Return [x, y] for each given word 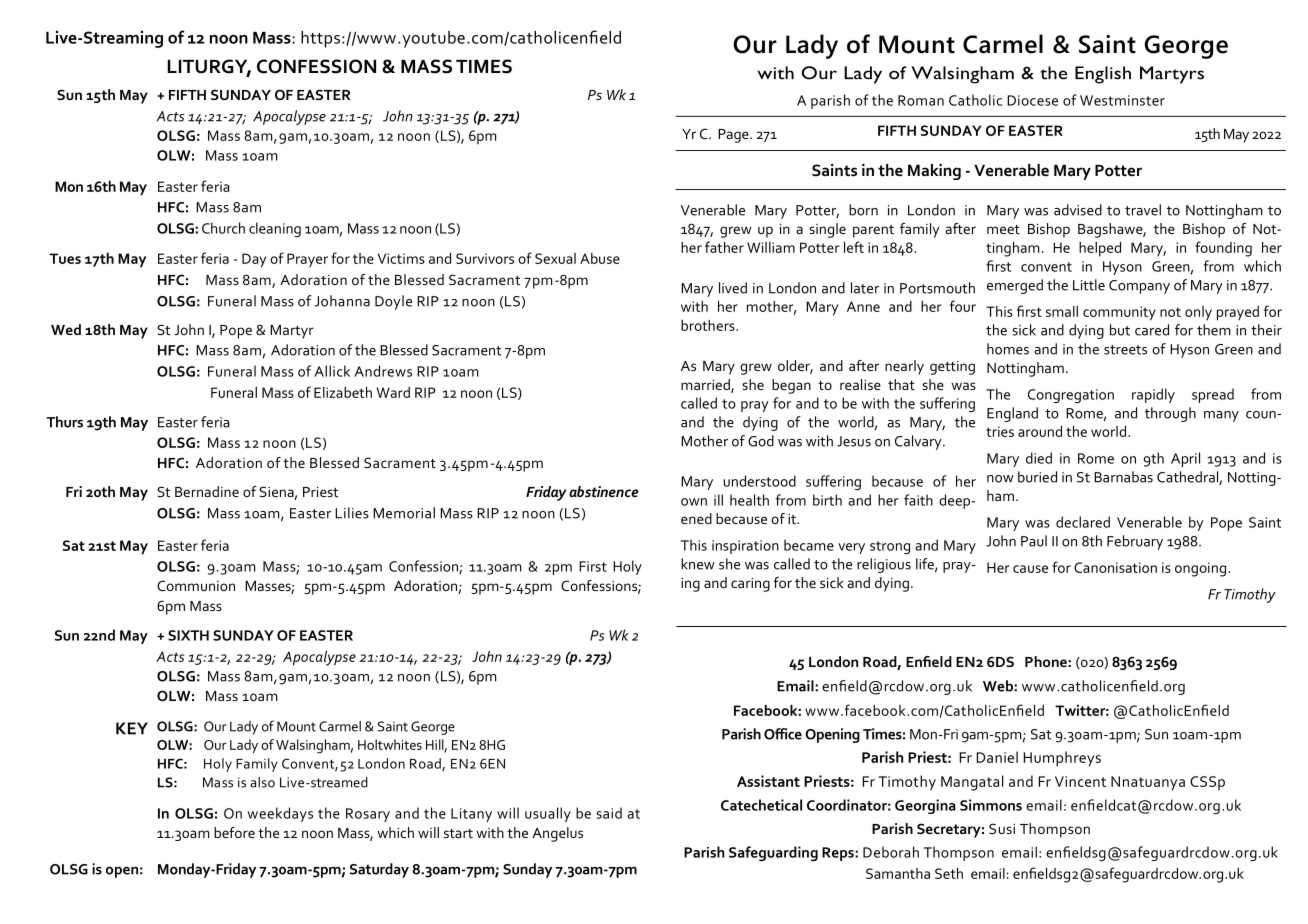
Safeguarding [773, 853]
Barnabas [1123, 477]
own [694, 502]
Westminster [1122, 100]
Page [734, 136]
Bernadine [207, 491]
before [234, 832]
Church [223, 228]
